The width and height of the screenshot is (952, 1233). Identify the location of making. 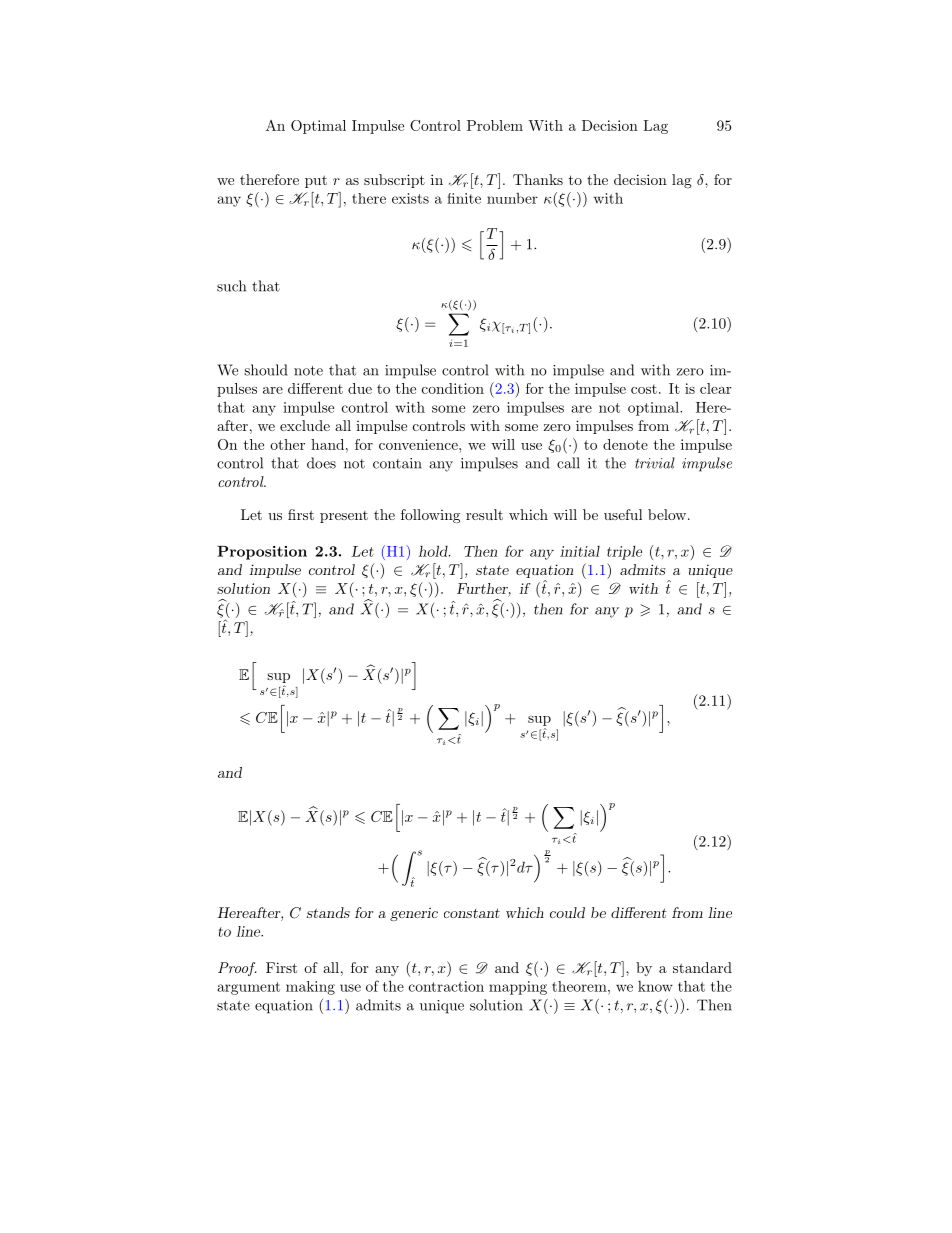
(310, 988).
